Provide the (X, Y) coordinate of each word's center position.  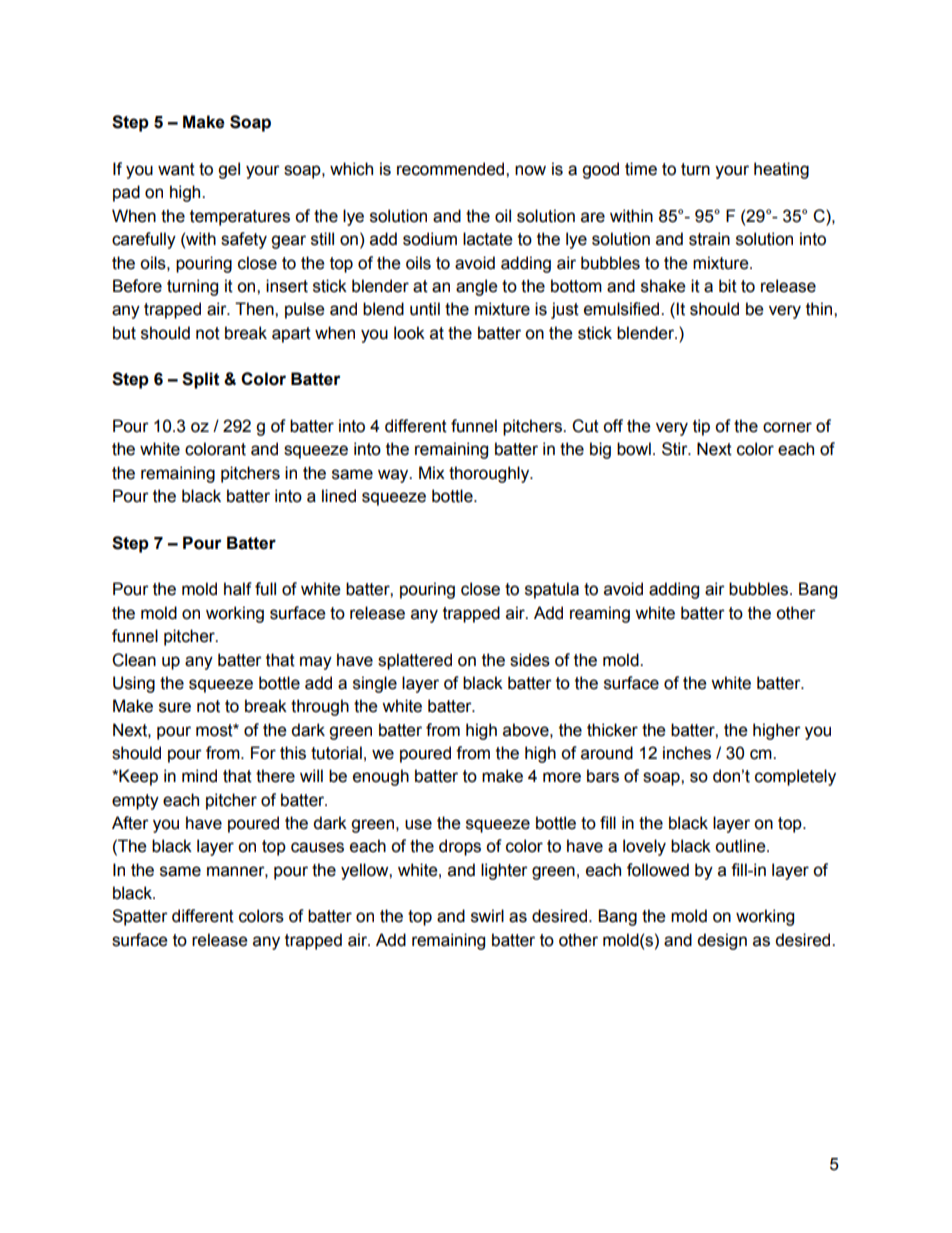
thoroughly (490, 474)
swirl (487, 916)
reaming (600, 614)
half (238, 589)
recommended (452, 169)
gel (229, 170)
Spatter (140, 917)
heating (781, 170)
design (722, 941)
